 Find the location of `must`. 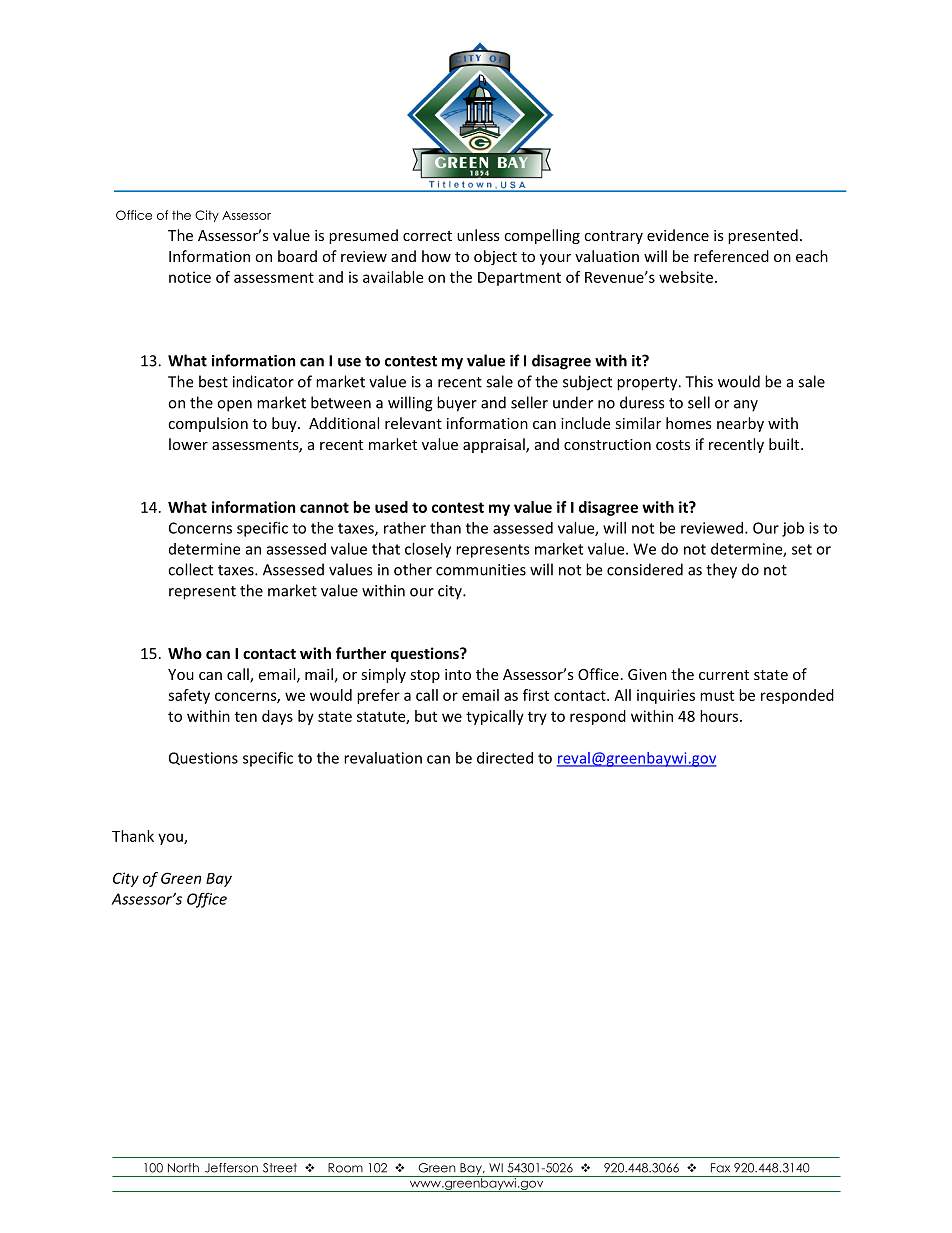

must is located at coordinates (717, 695).
